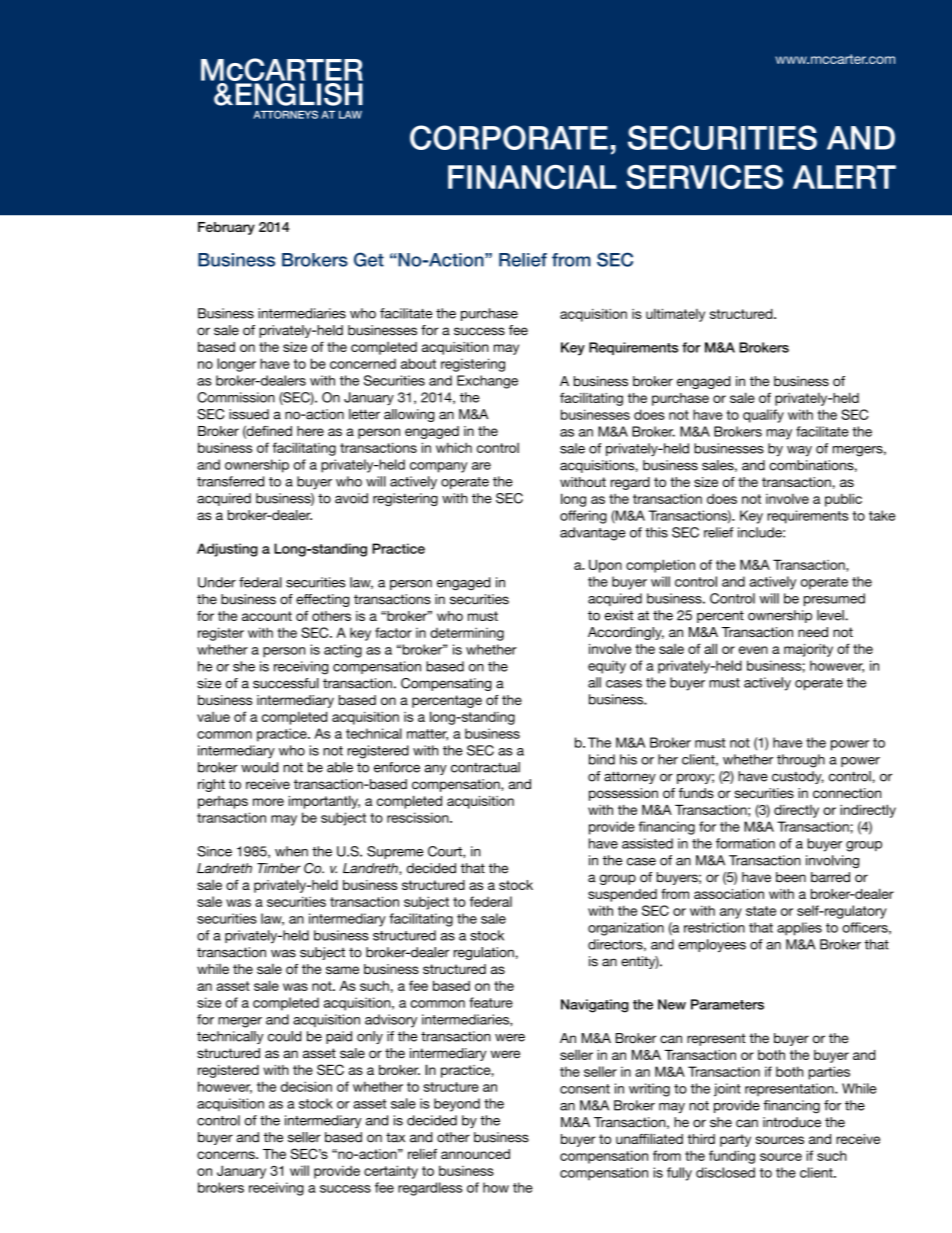 The width and height of the image is (952, 1233). What do you see at coordinates (798, 777) in the image?
I see `custody` at bounding box center [798, 777].
